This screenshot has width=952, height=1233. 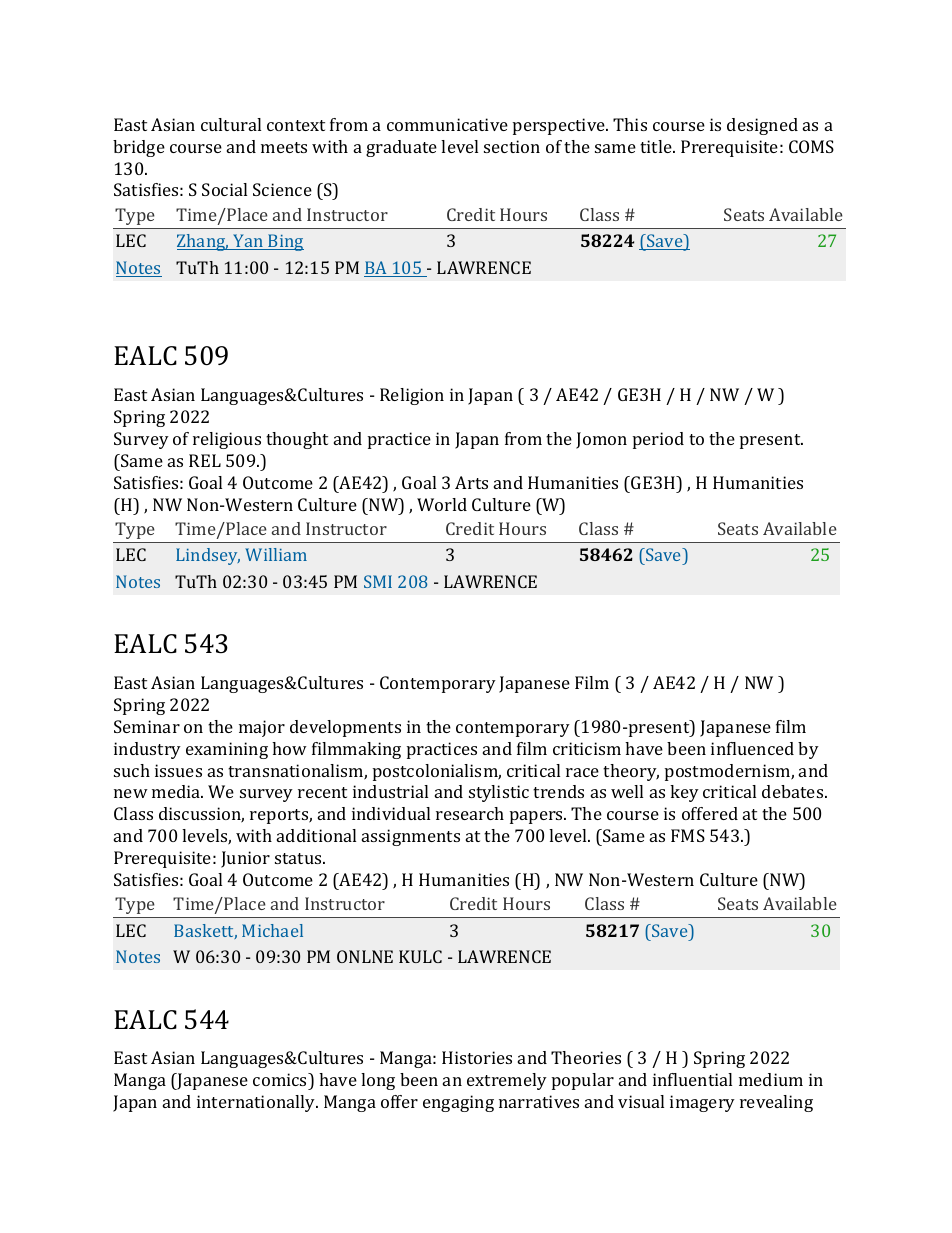 What do you see at coordinates (752, 748) in the screenshot?
I see `influenced` at bounding box center [752, 748].
